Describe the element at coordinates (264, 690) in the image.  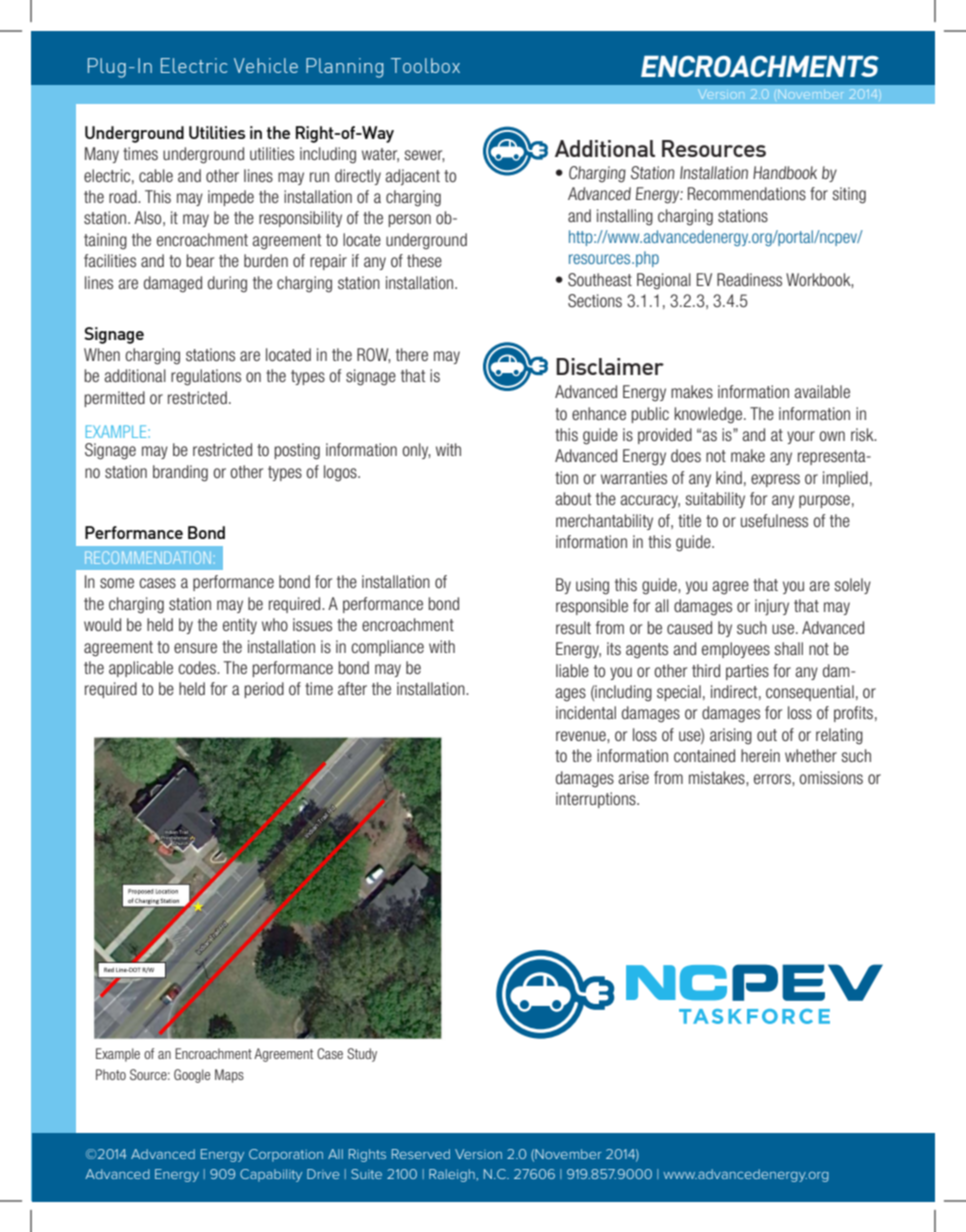
I see `period` at that location.
